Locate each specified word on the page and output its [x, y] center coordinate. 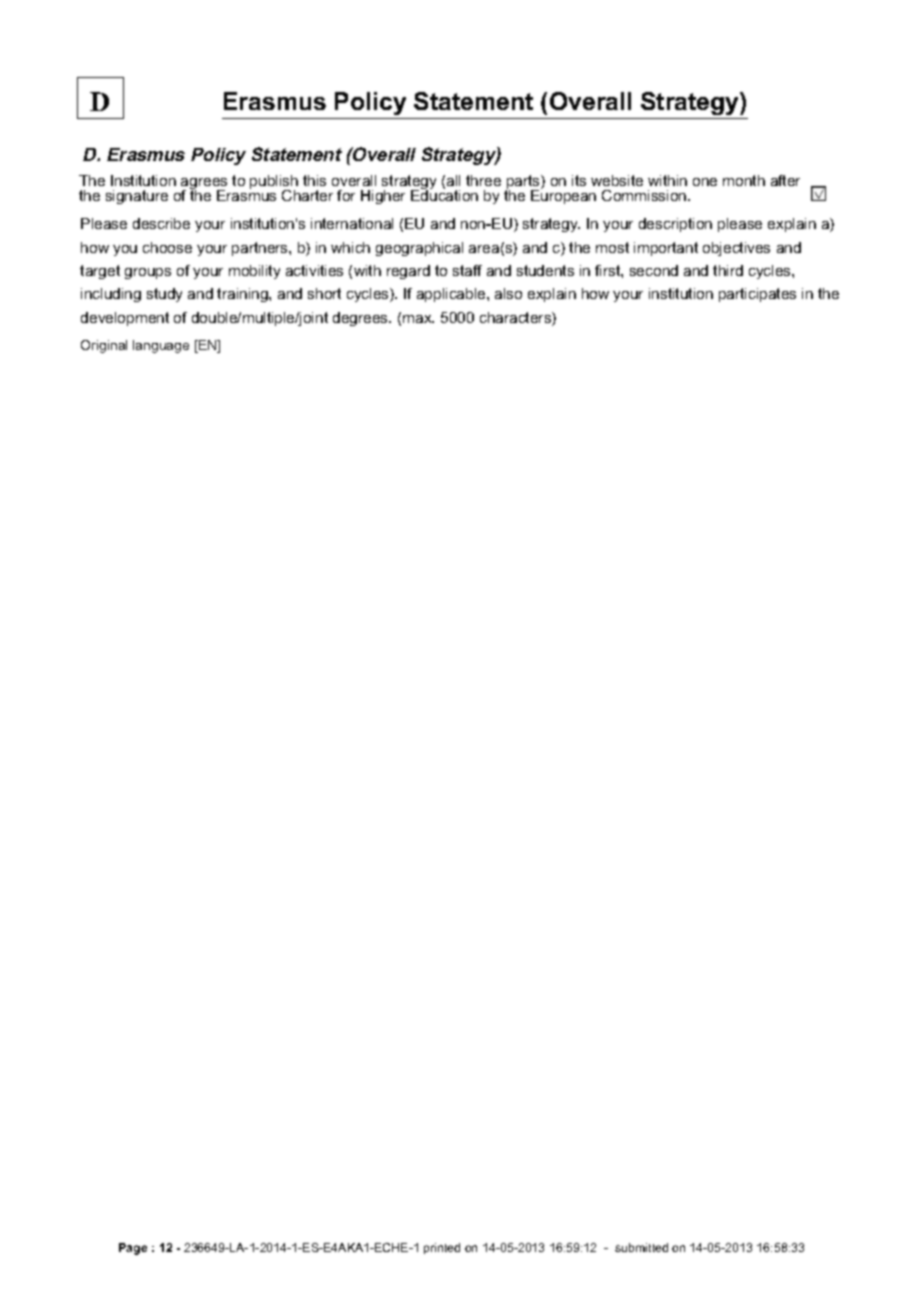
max [418, 319]
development [125, 319]
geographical [419, 249]
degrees [362, 319]
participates [757, 295]
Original [104, 346]
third [728, 270]
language [161, 346]
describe [161, 223]
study [164, 295]
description [675, 225]
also [508, 293]
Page [133, 1249]
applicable [452, 295]
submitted [641, 1247]
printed [442, 1248]
